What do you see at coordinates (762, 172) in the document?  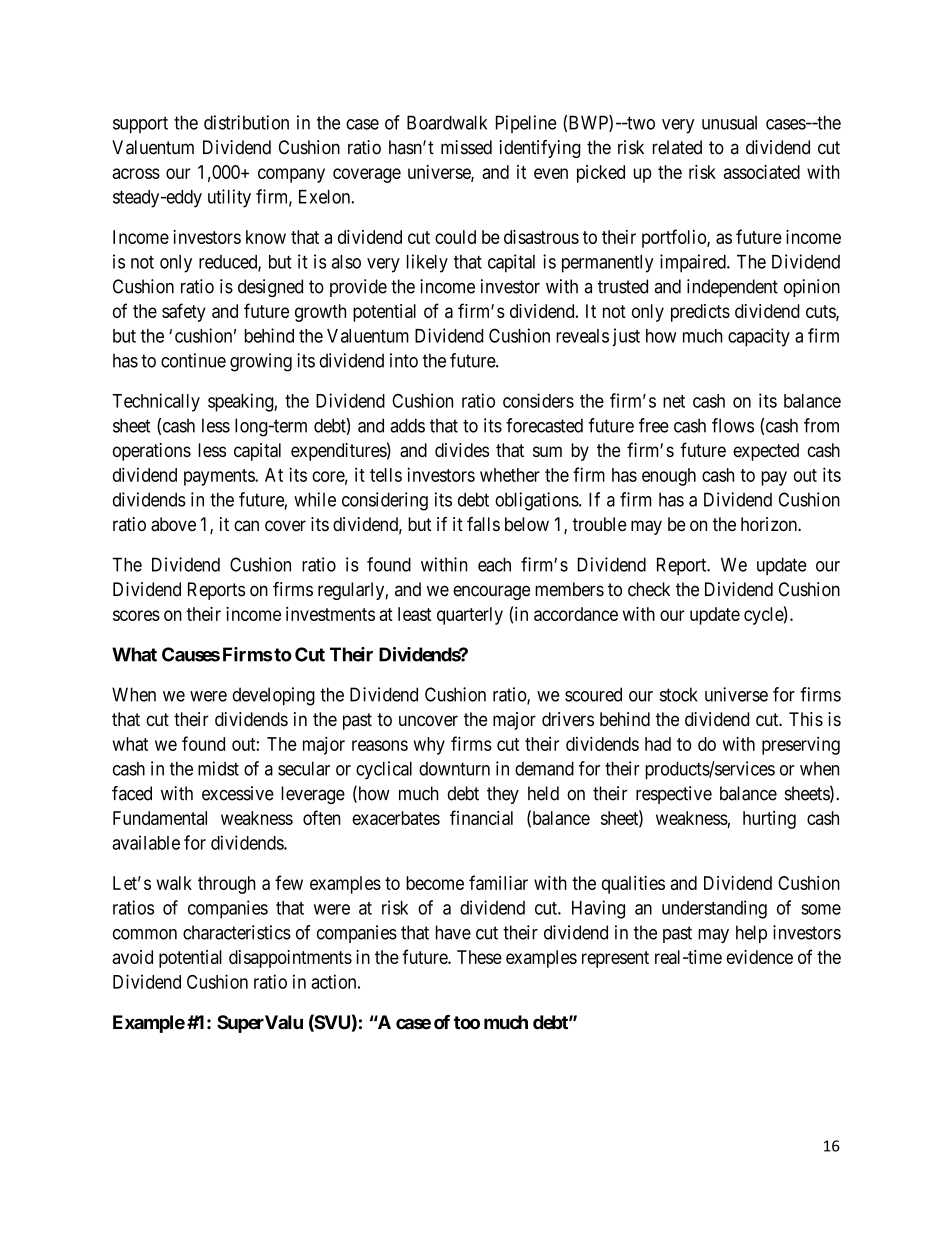 I see `associated` at bounding box center [762, 172].
